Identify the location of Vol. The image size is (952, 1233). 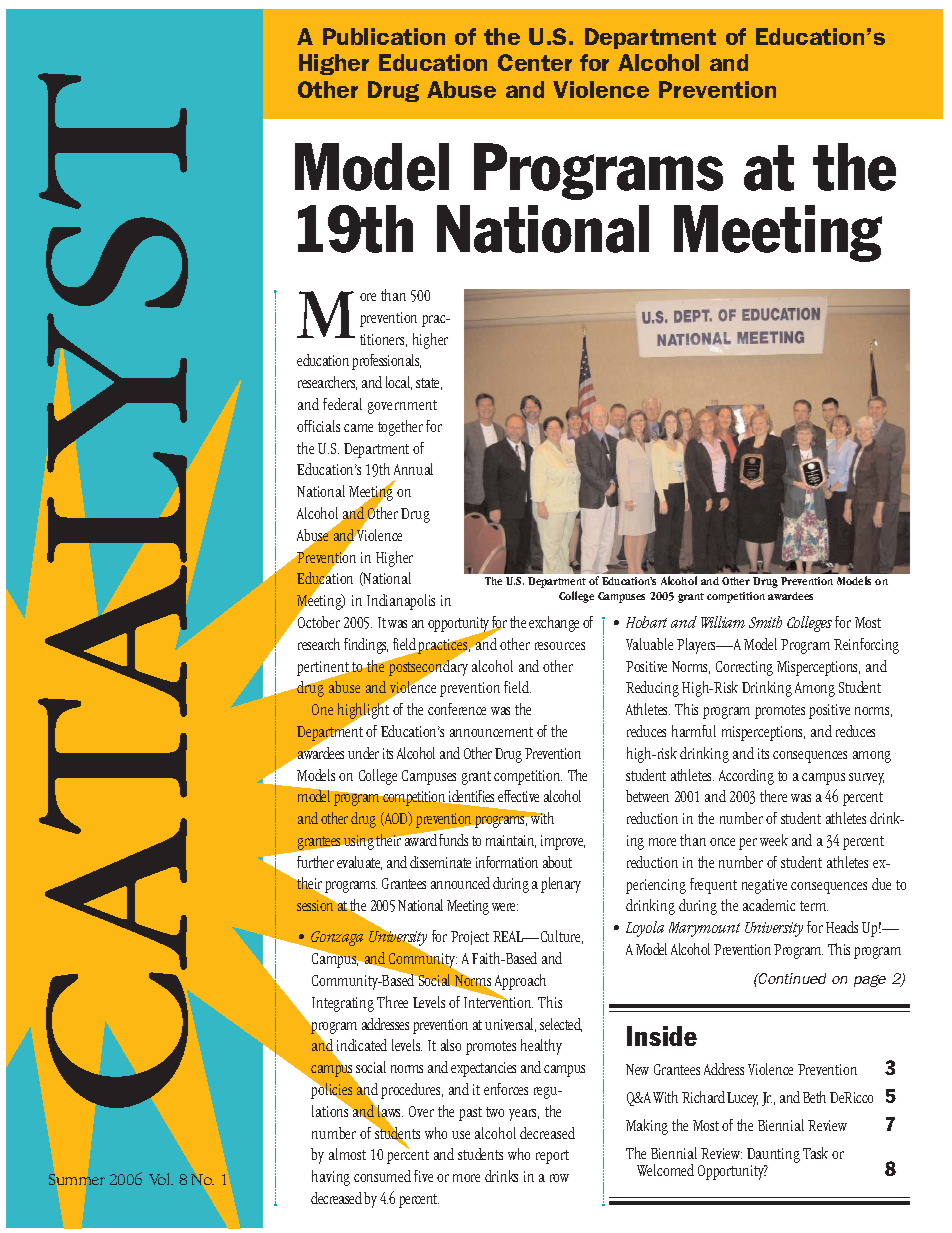
(161, 1179).
